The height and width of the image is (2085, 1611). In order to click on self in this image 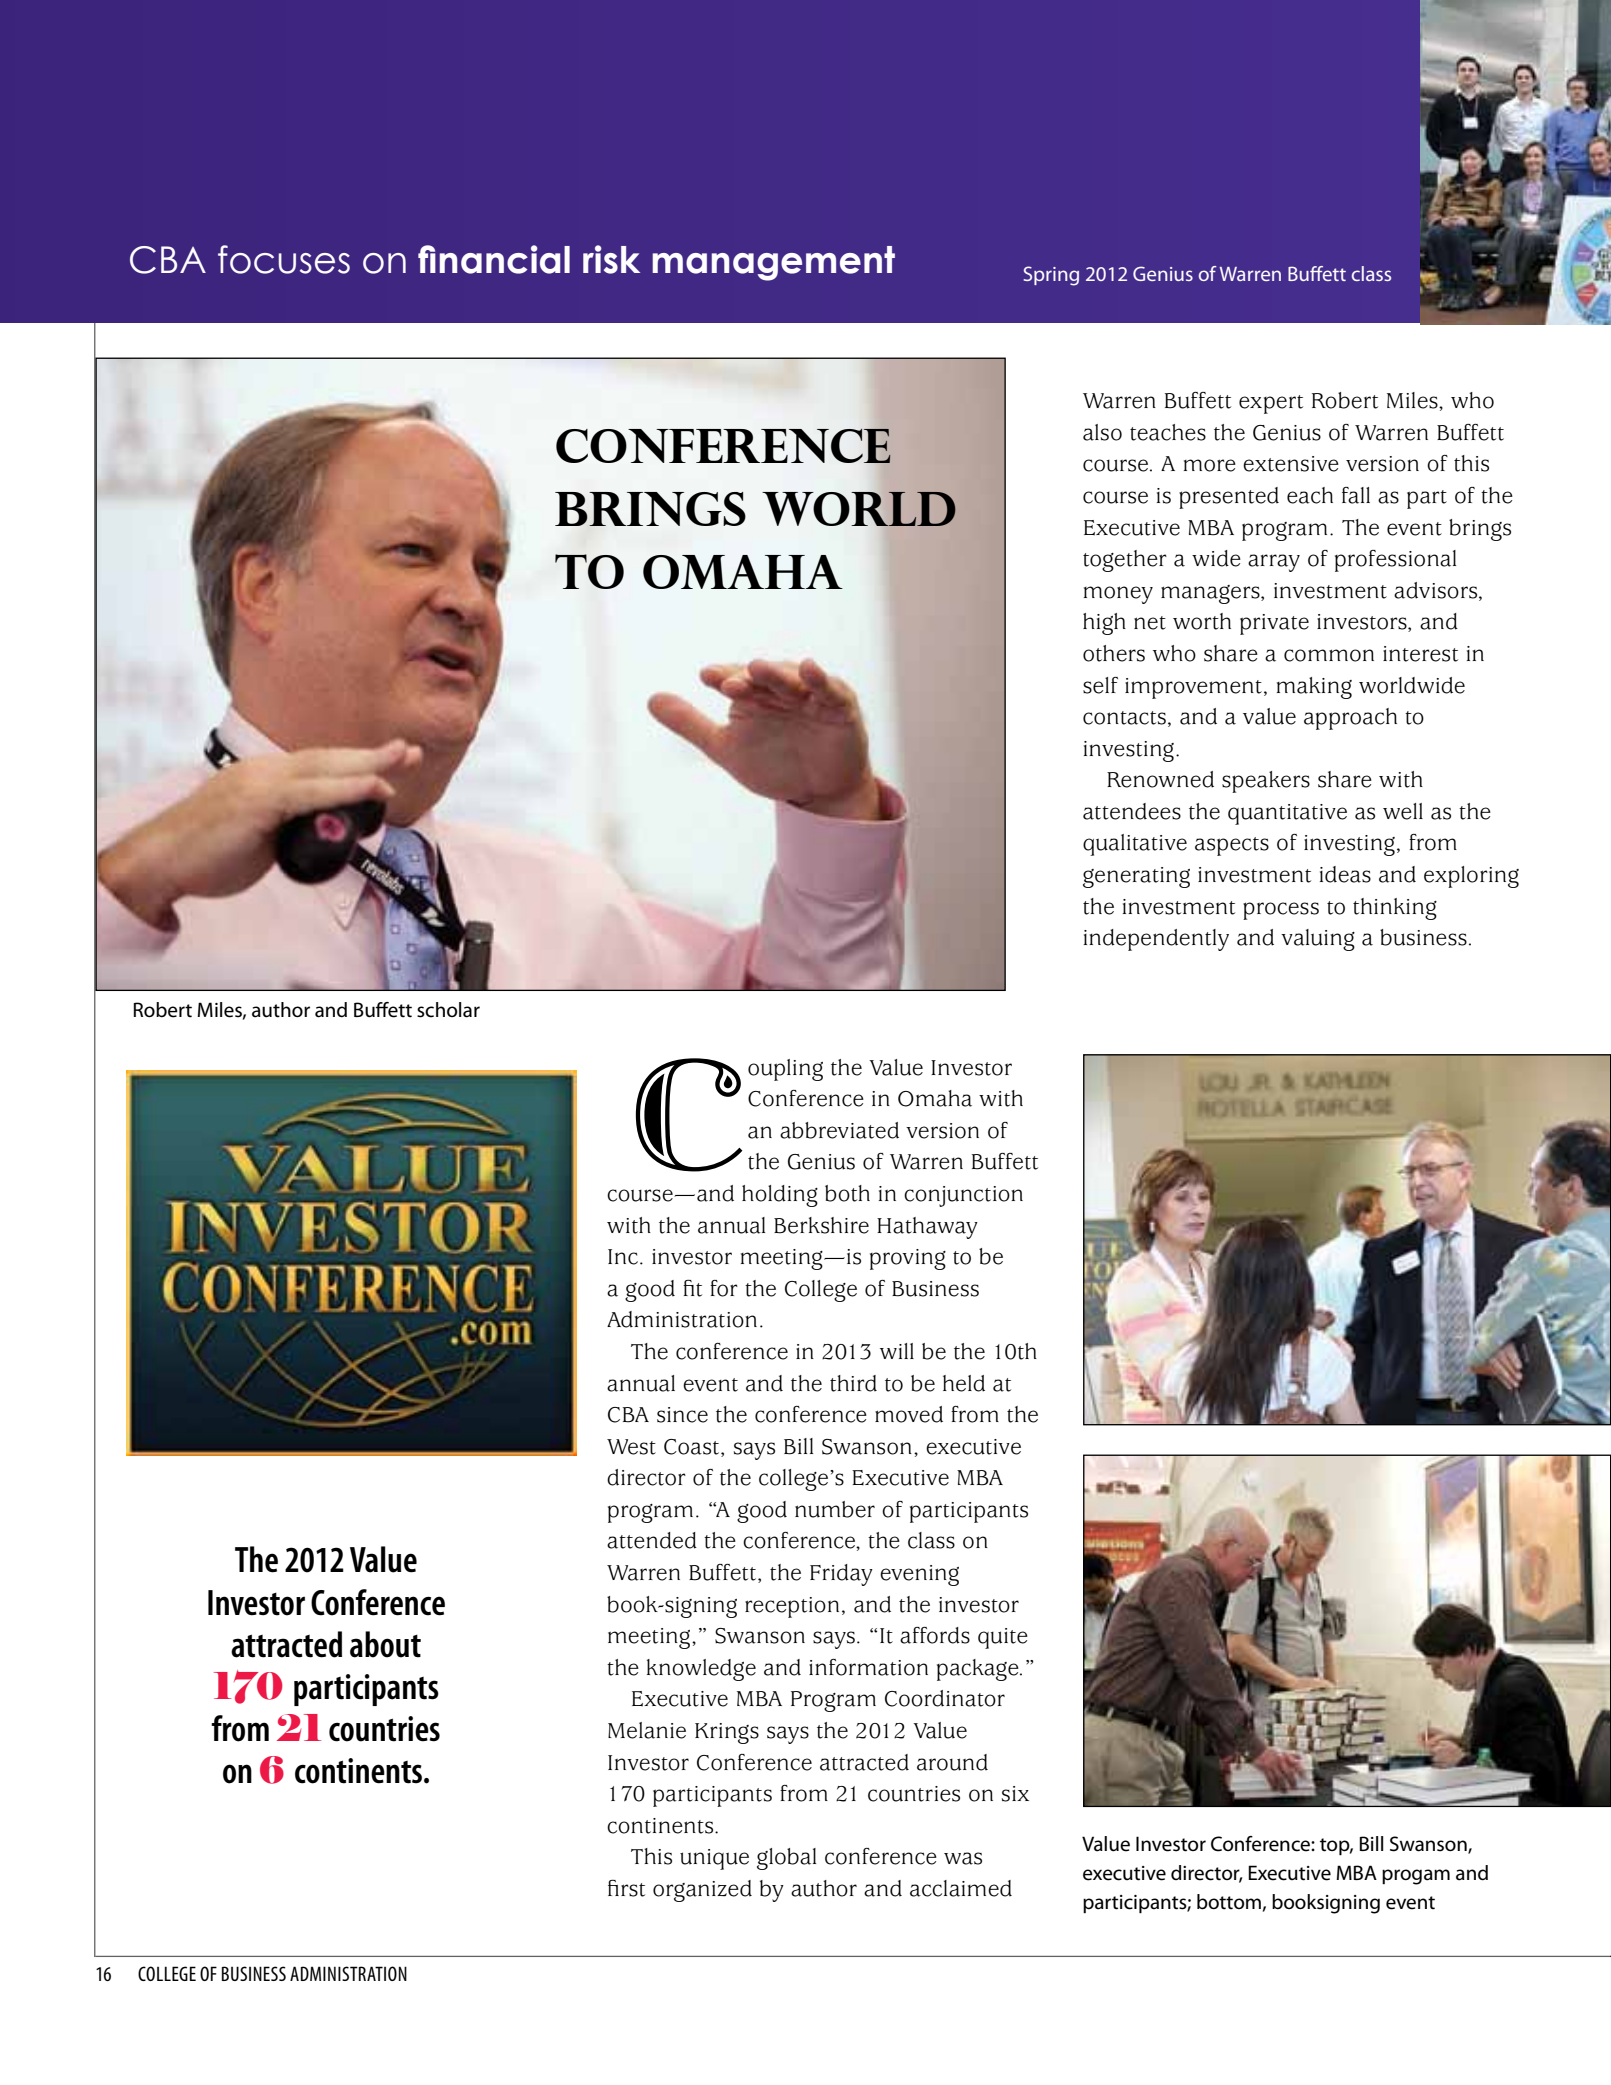, I will do `click(1100, 685)`.
